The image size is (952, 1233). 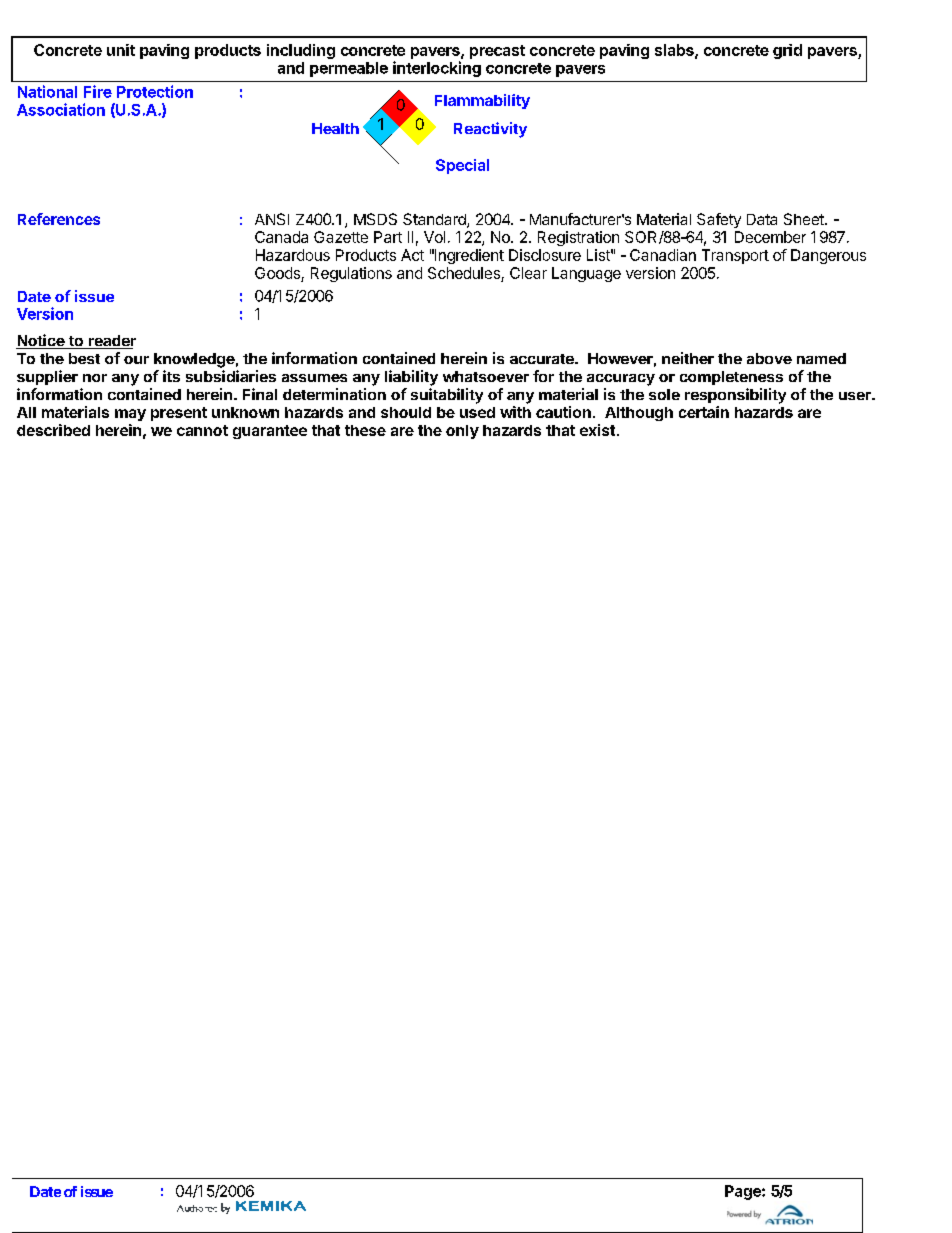 I want to click on should, so click(x=406, y=412).
